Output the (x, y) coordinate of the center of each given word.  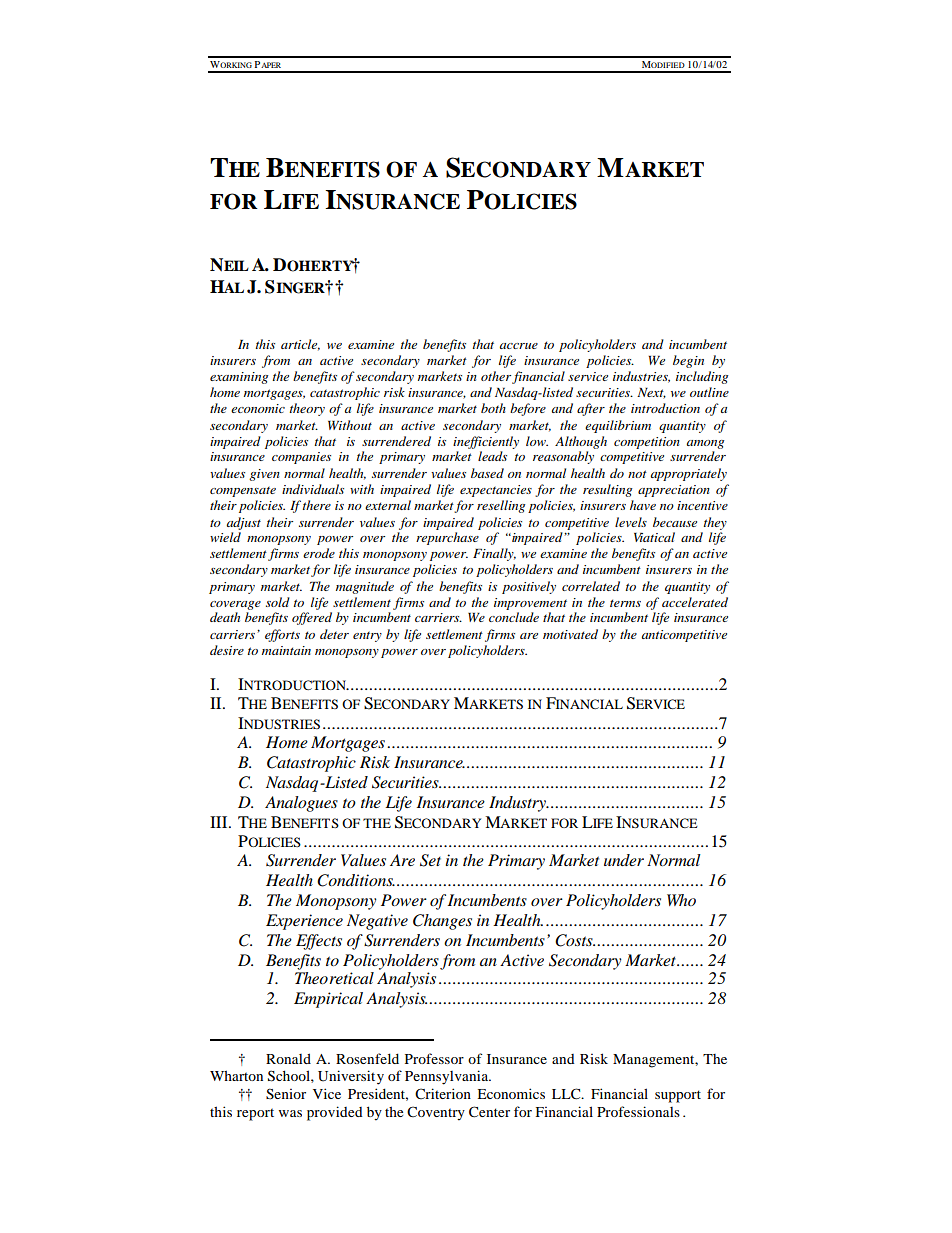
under (624, 860)
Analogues (301, 804)
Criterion (443, 1093)
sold (278, 602)
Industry (518, 804)
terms (625, 603)
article (300, 345)
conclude (514, 617)
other (496, 376)
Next (651, 393)
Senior (286, 1094)
